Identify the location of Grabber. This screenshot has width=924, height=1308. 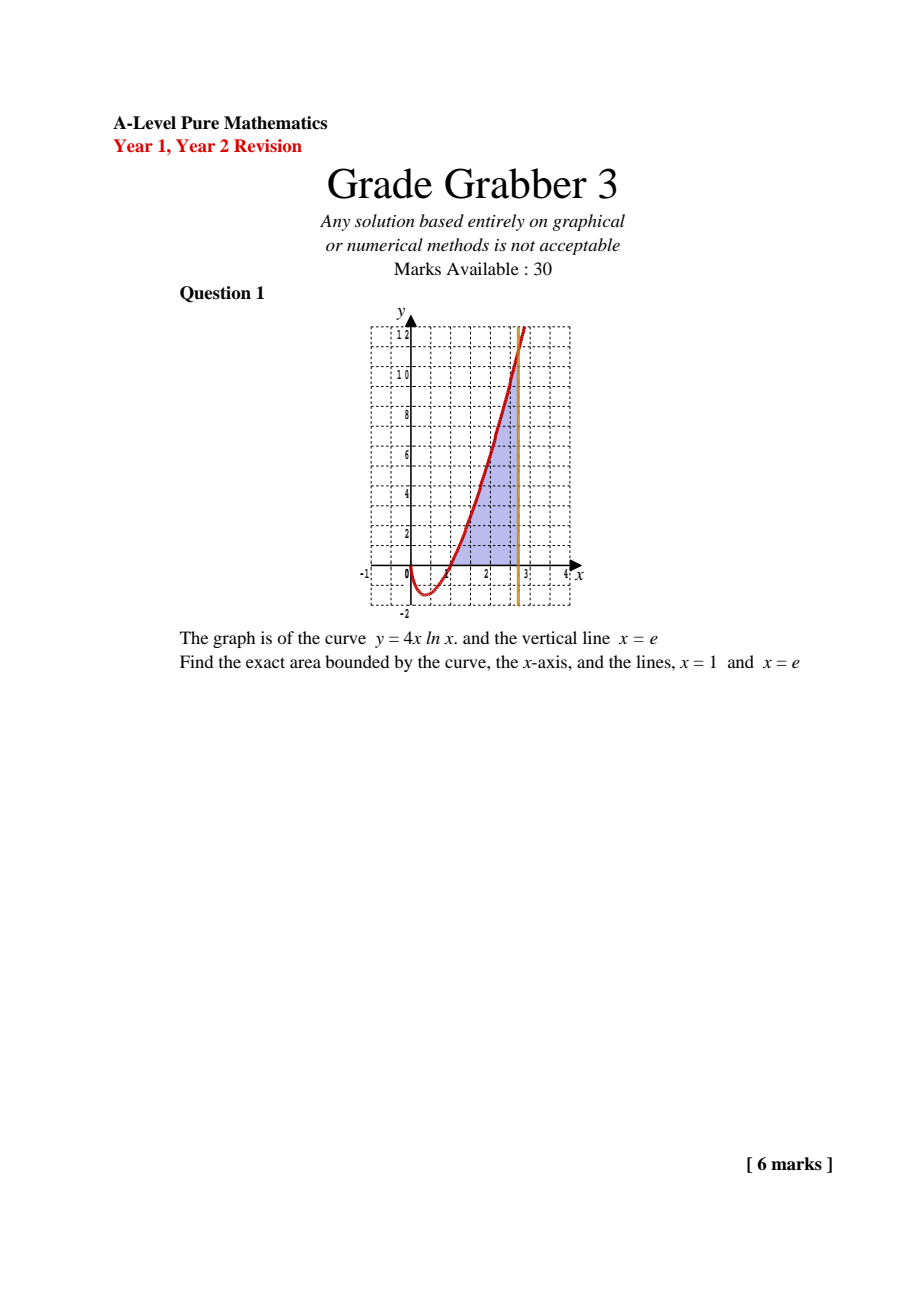
(516, 183).
